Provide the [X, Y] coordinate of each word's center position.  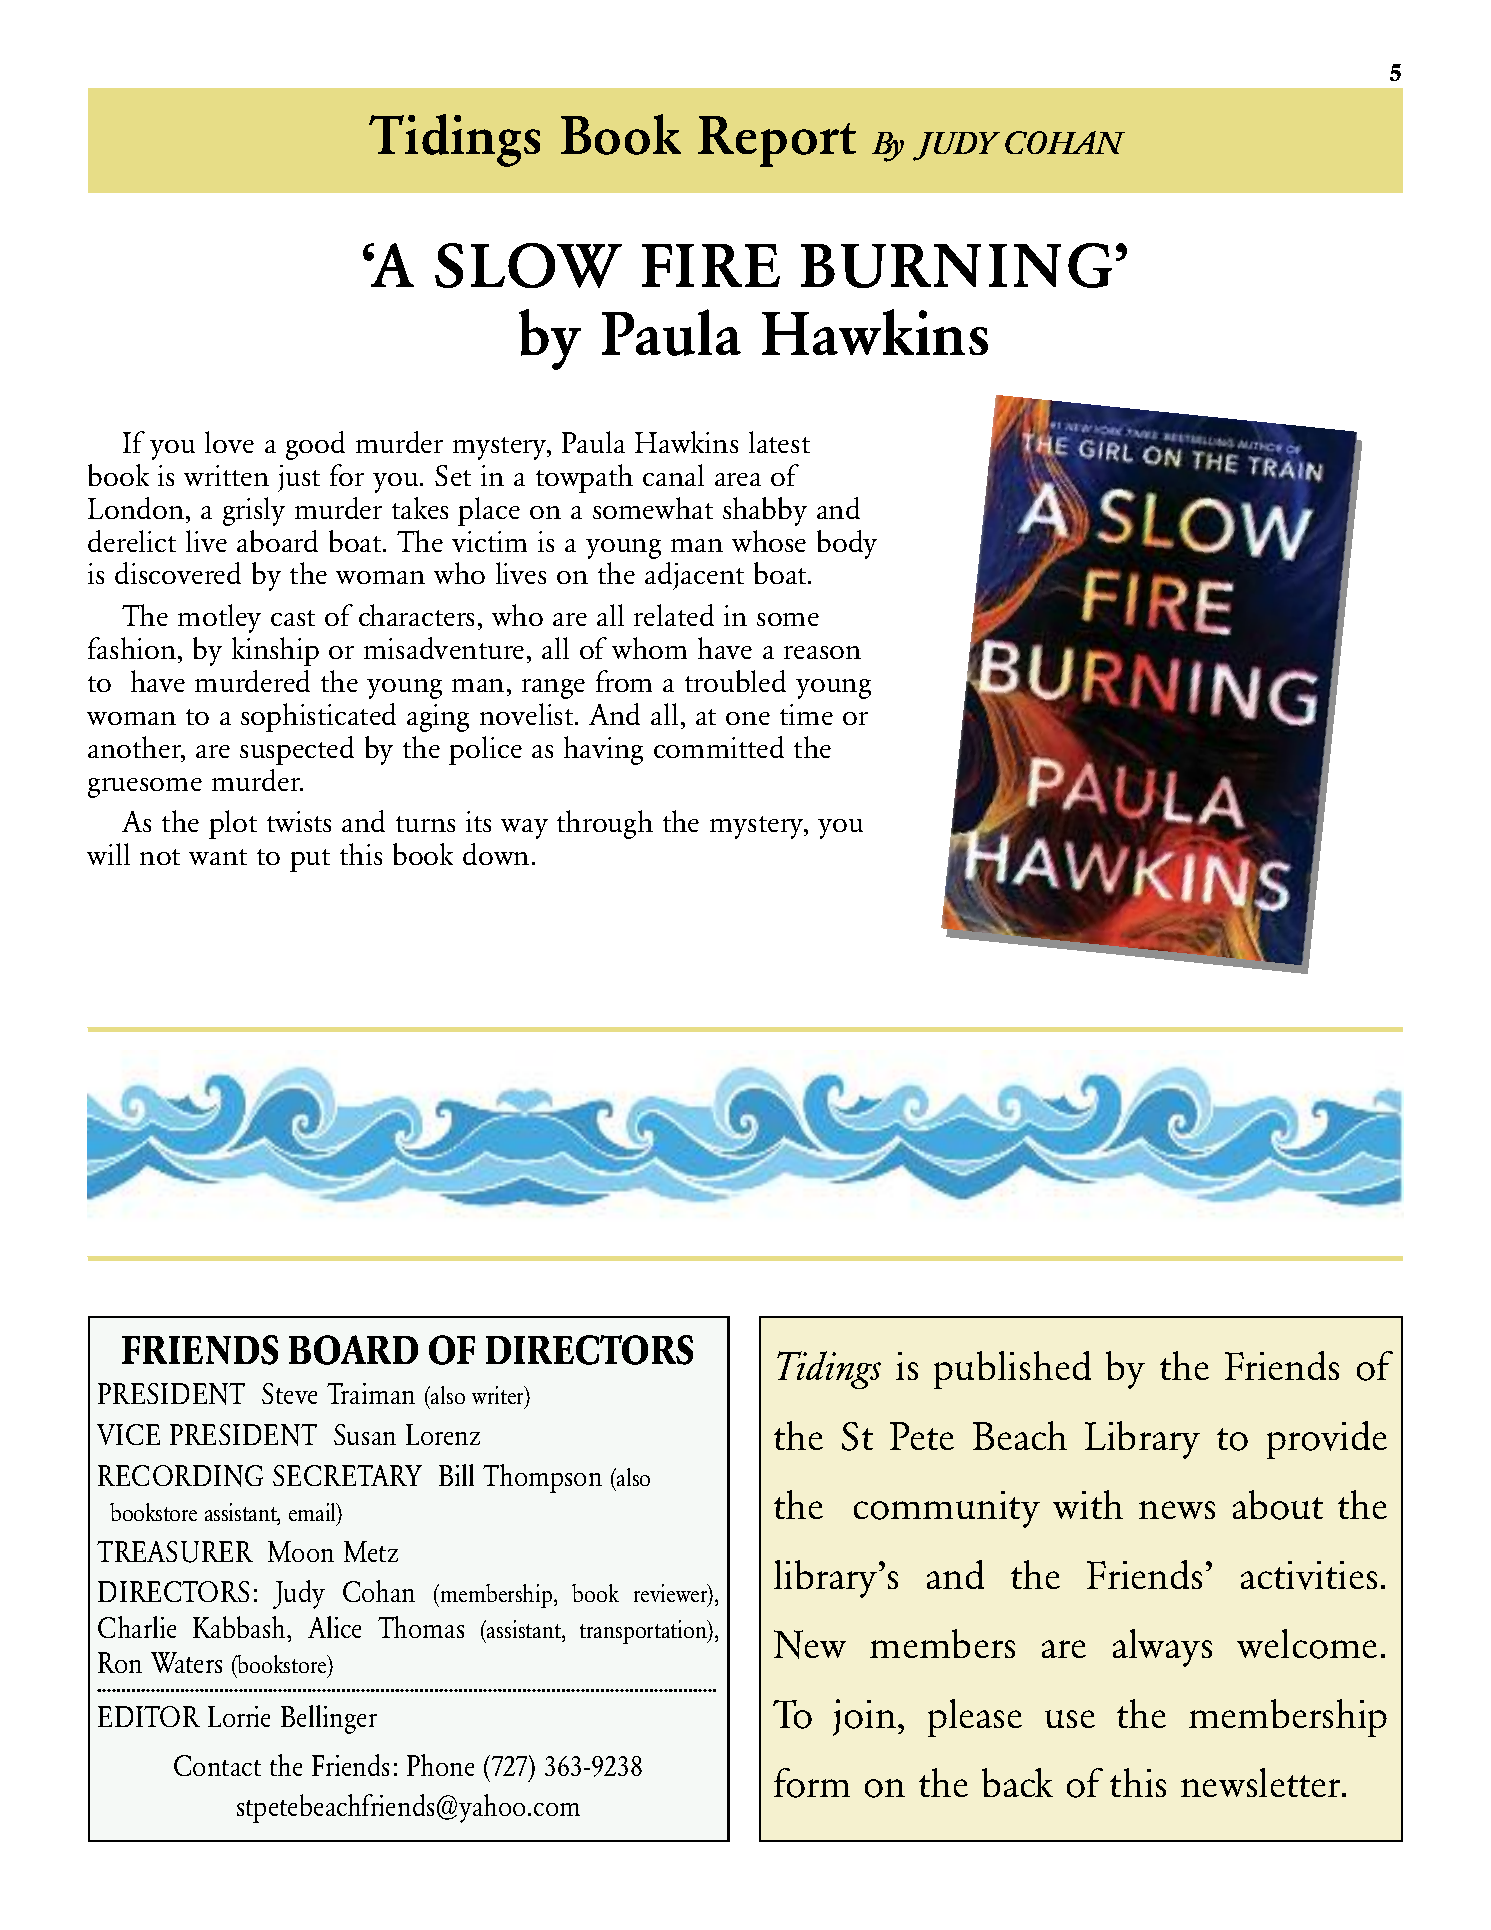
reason [822, 652]
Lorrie [239, 1716]
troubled [735, 681]
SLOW [528, 265]
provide [1327, 1440]
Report [777, 141]
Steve [289, 1393]
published [1012, 1370]
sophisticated [318, 717]
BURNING [956, 265]
